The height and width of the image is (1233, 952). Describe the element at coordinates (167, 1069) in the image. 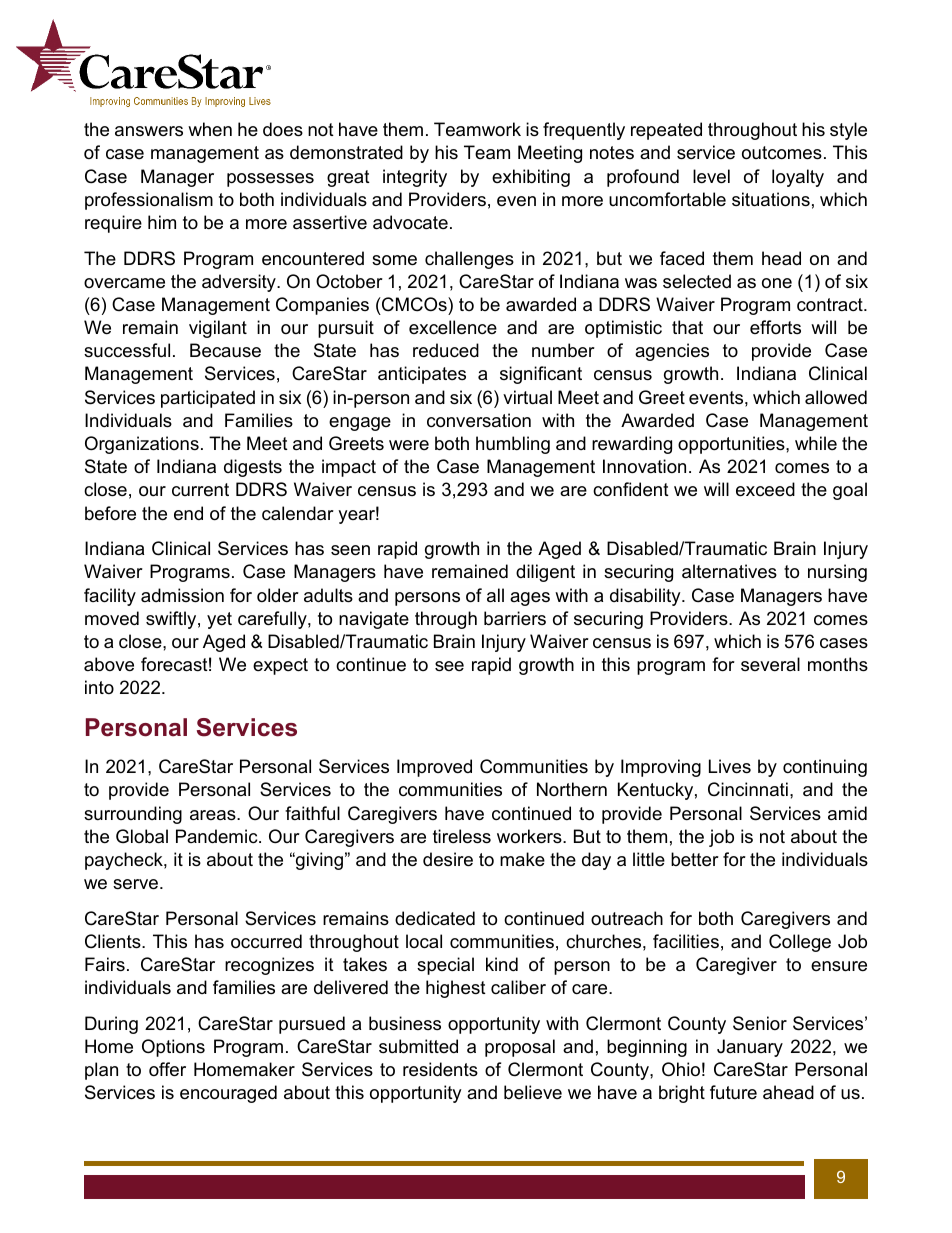

I see `offer` at that location.
